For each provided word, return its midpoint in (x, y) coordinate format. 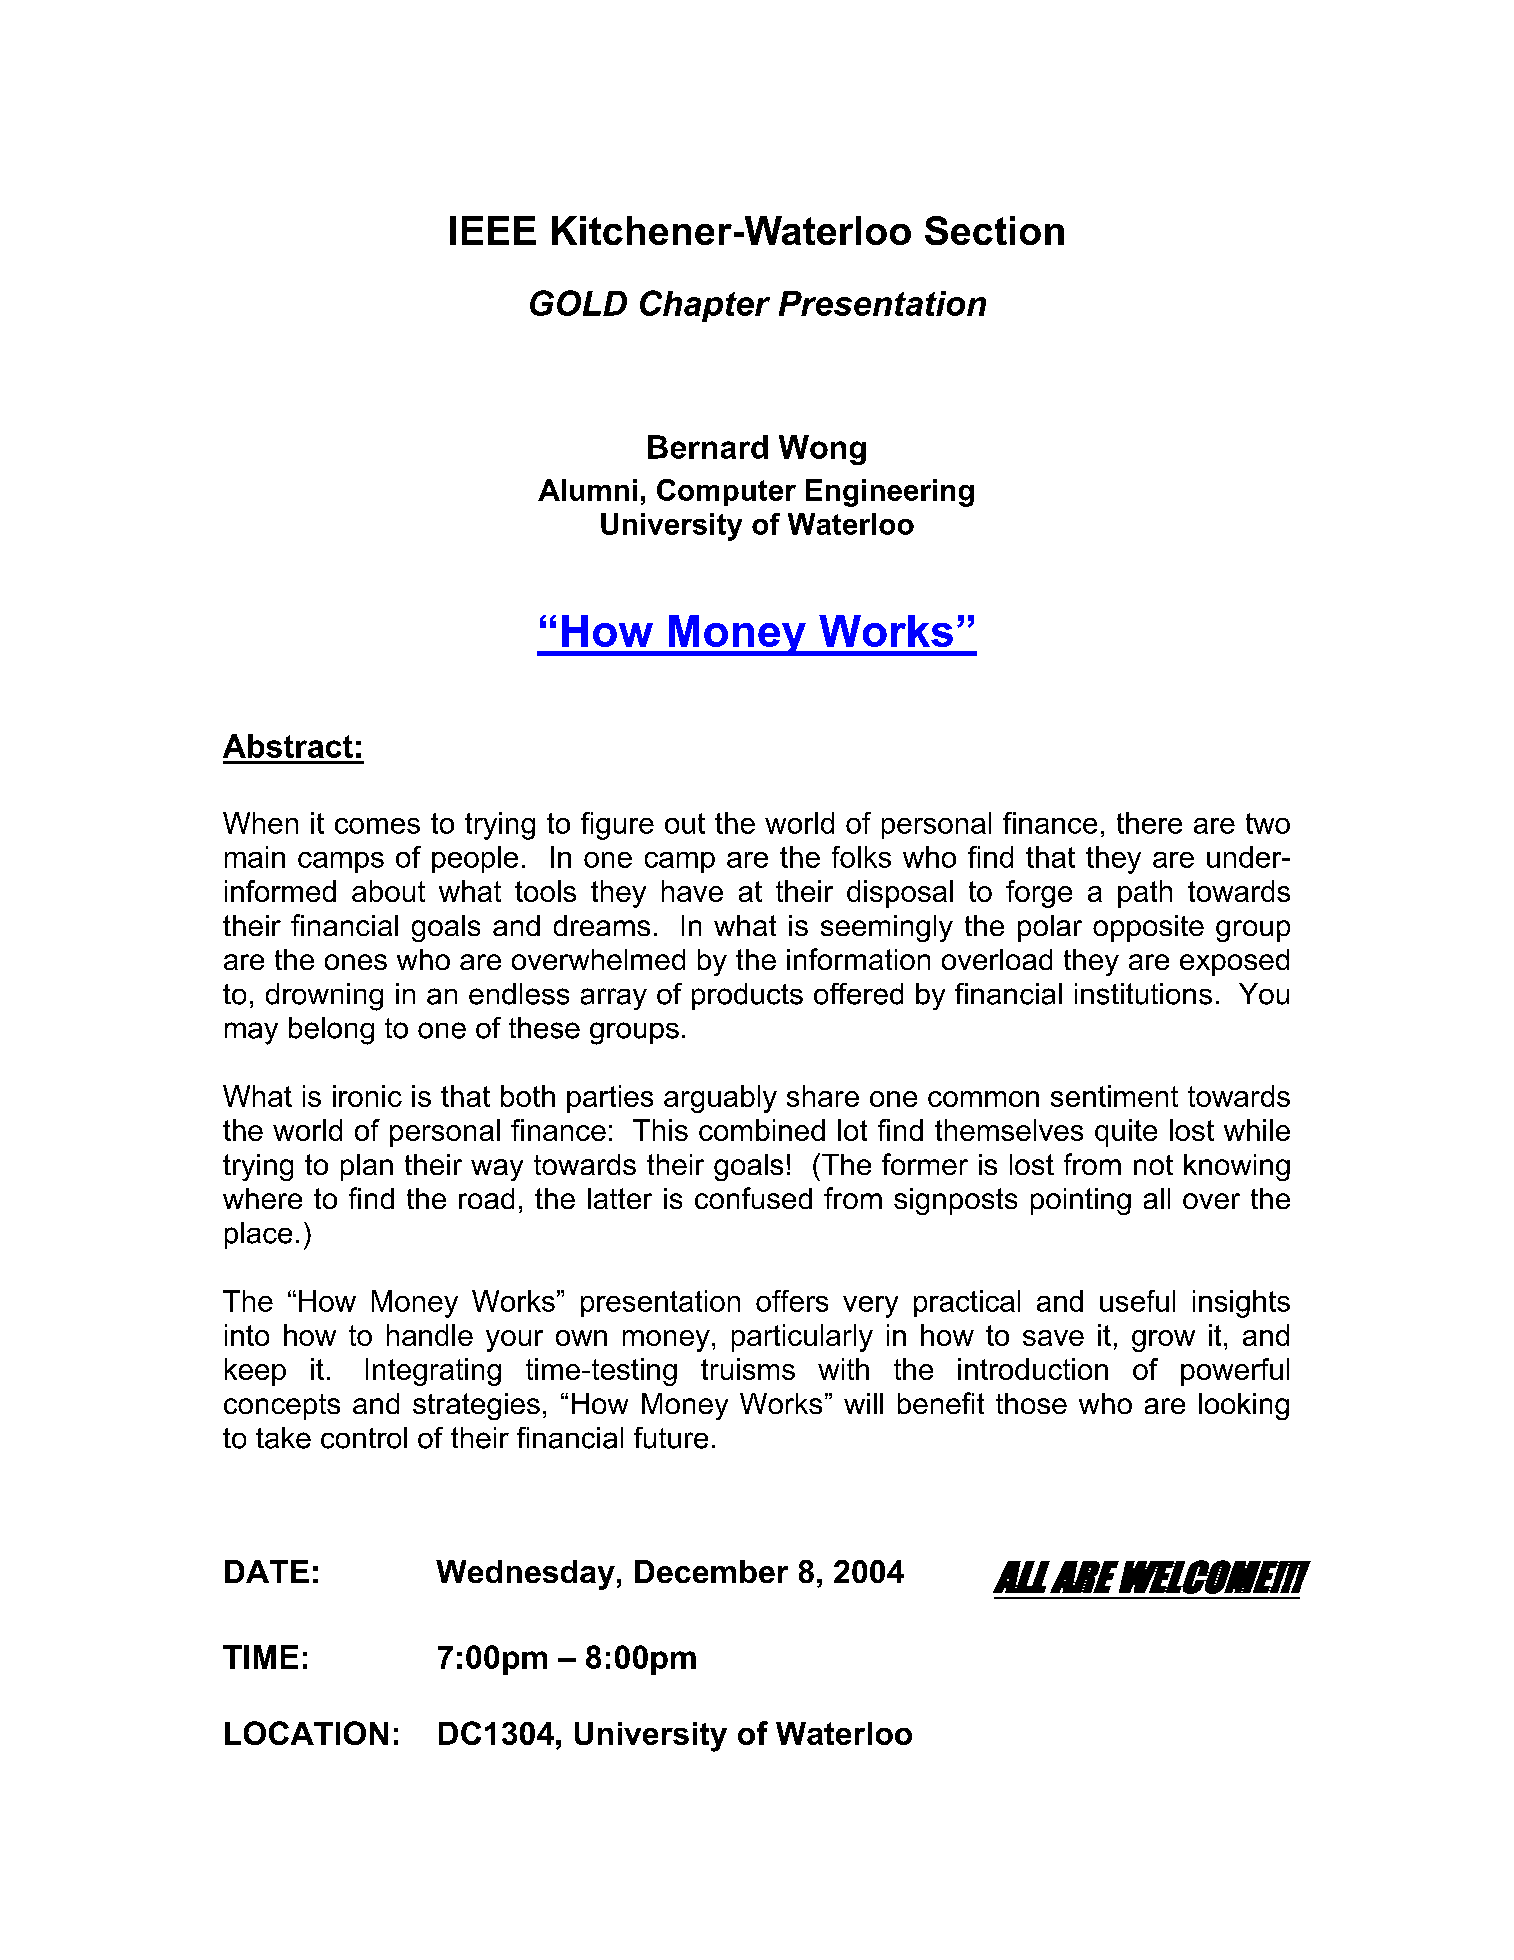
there (1149, 823)
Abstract (288, 746)
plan (367, 1167)
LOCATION (306, 1733)
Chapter (705, 306)
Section (994, 230)
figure (617, 826)
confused (753, 1198)
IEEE (493, 230)
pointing (1081, 1201)
